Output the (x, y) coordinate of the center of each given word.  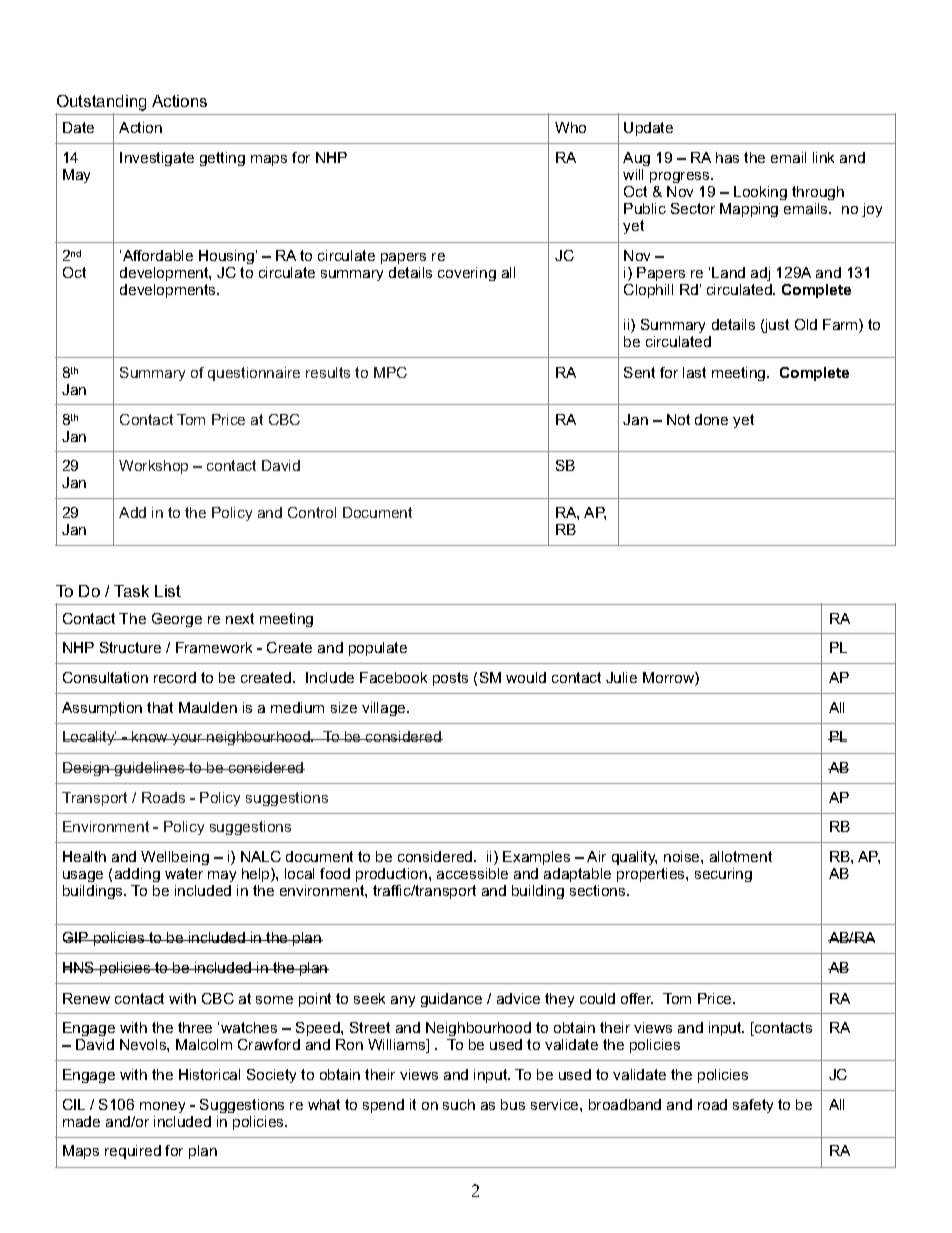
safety (753, 1106)
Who (570, 127)
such (459, 1104)
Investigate (157, 159)
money (162, 1107)
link (823, 157)
